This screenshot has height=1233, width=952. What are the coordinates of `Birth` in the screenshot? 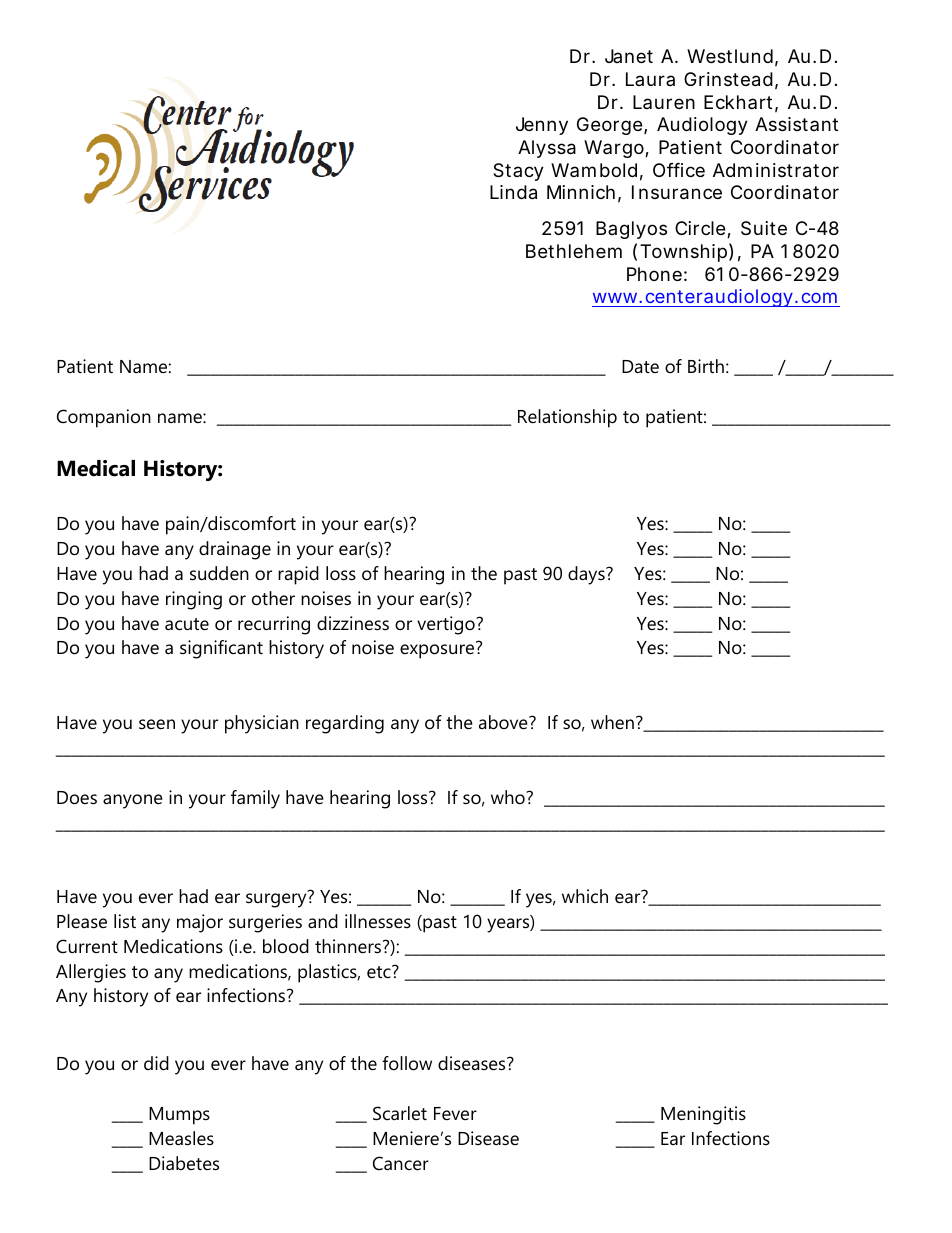 It's located at (706, 366).
